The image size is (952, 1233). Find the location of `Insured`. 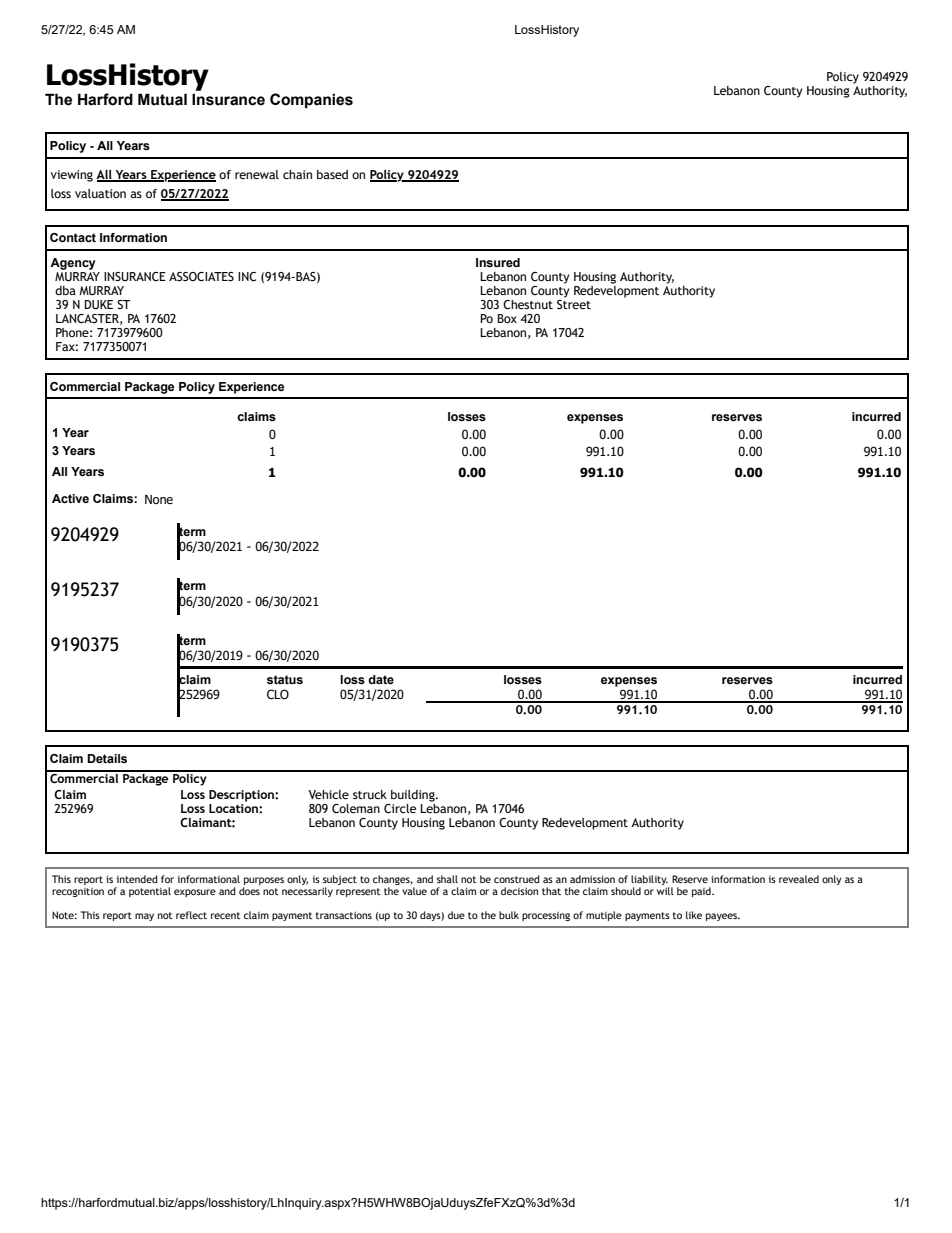

Insured is located at coordinates (498, 262).
